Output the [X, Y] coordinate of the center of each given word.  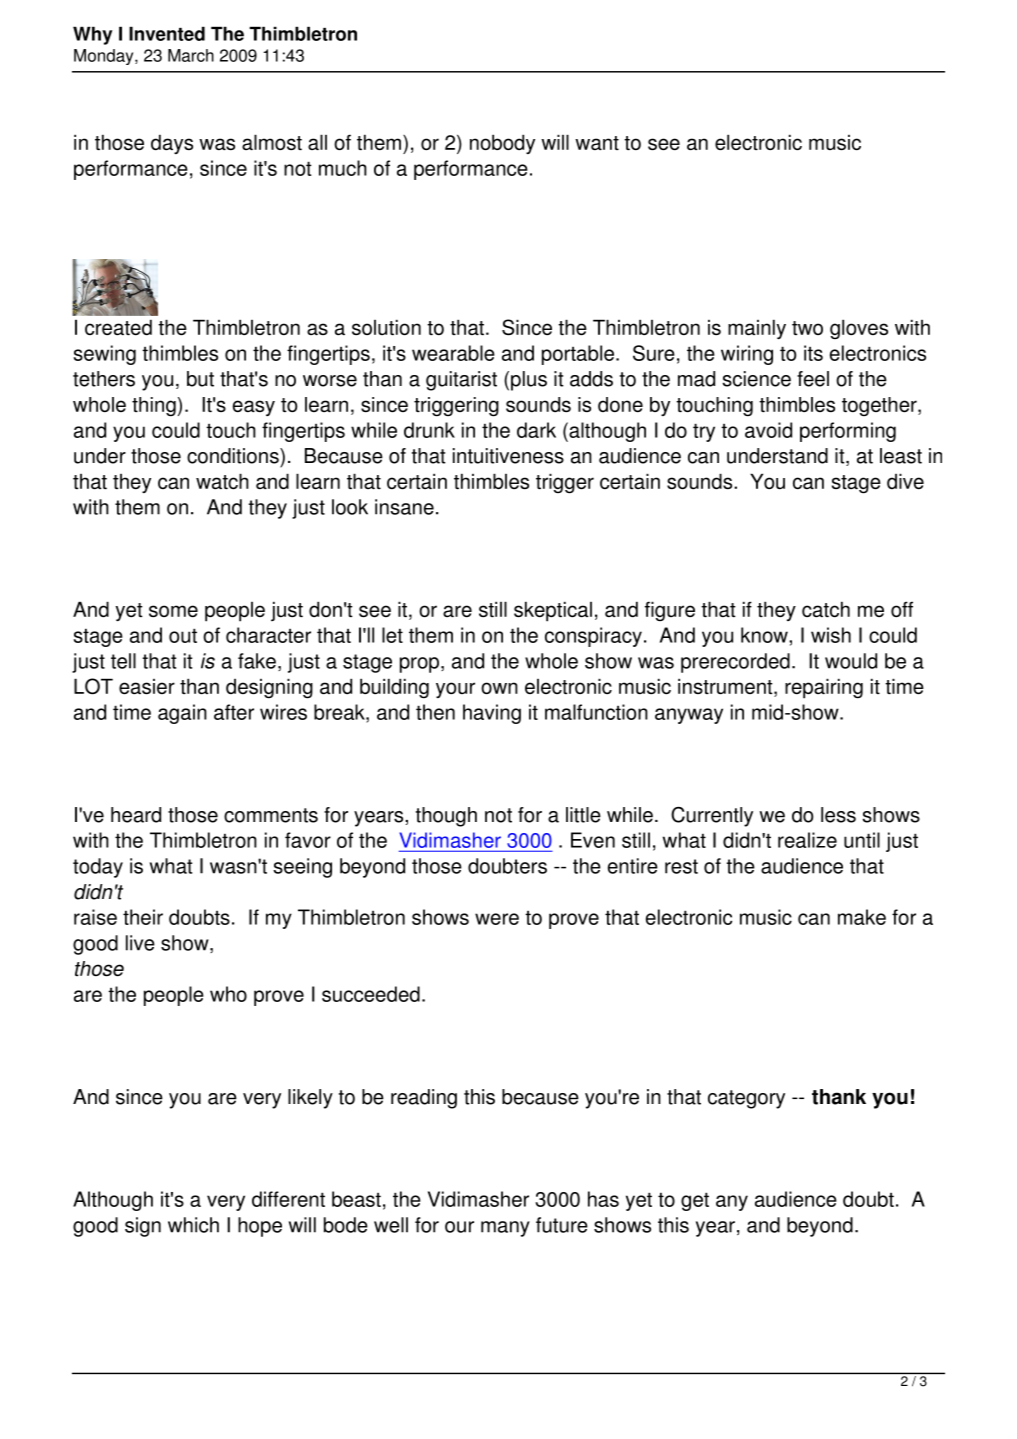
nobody [502, 144]
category [746, 1099]
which [193, 1225]
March [191, 55]
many [505, 1229]
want [597, 143]
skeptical [553, 611]
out [183, 635]
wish [831, 635]
